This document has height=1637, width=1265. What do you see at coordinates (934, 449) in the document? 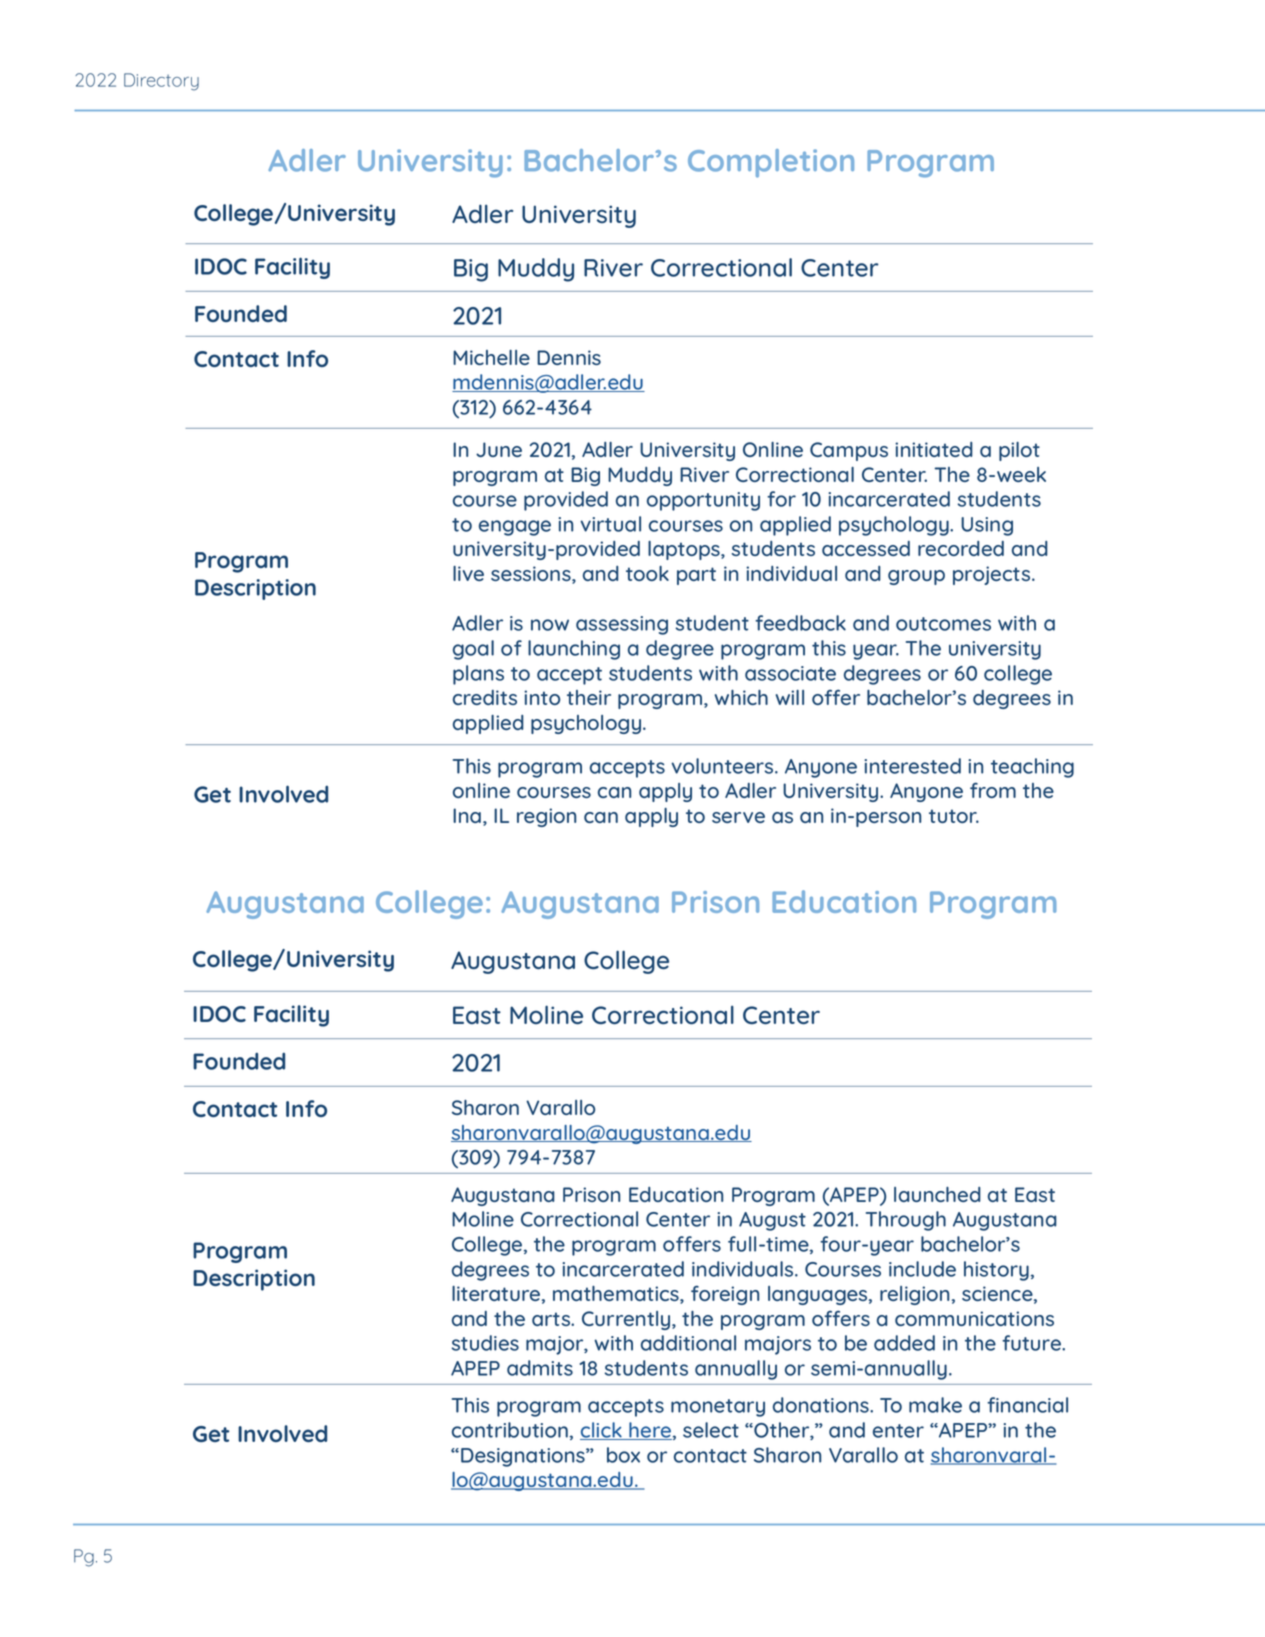
I see `initiated` at bounding box center [934, 449].
